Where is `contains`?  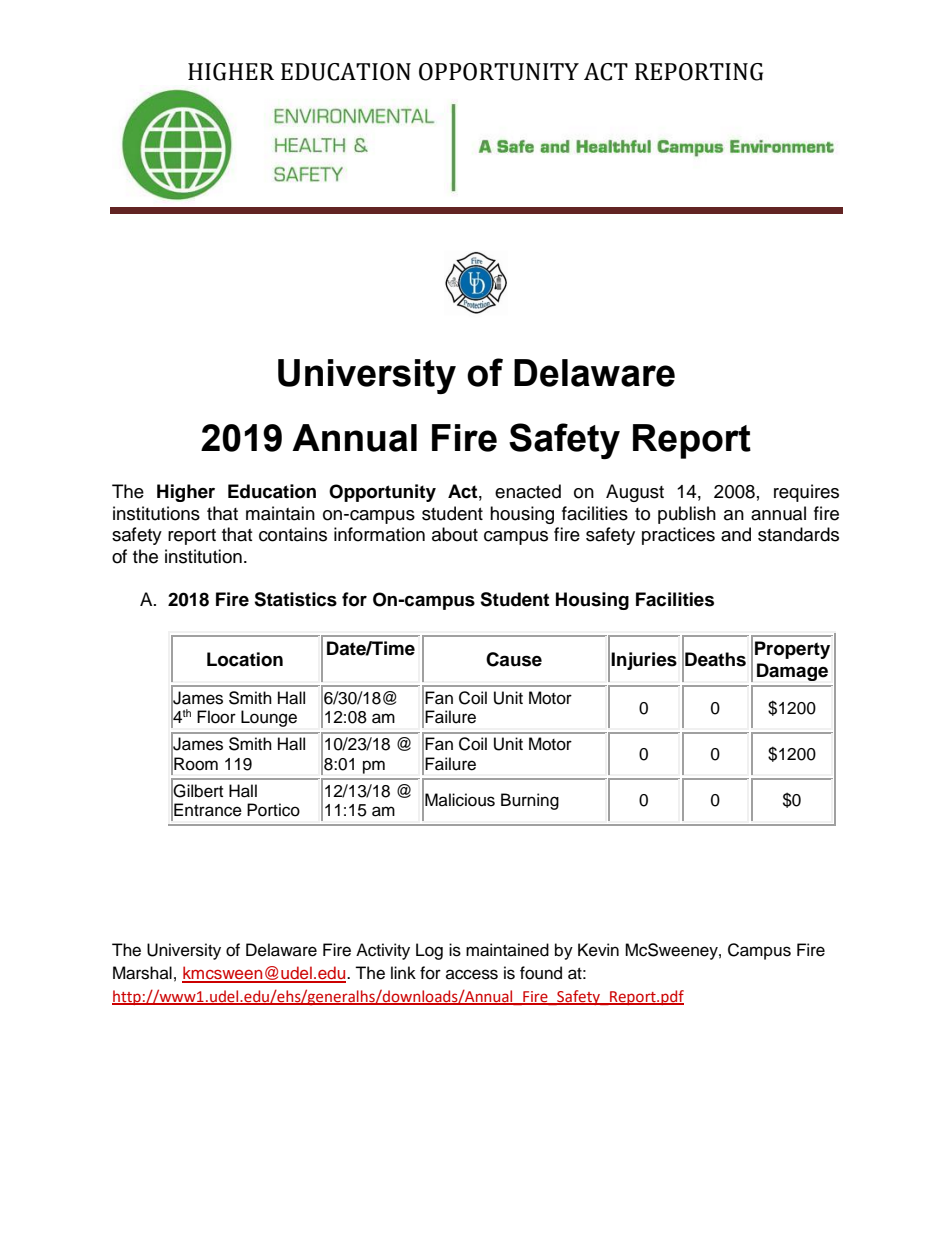
contains is located at coordinates (293, 534).
